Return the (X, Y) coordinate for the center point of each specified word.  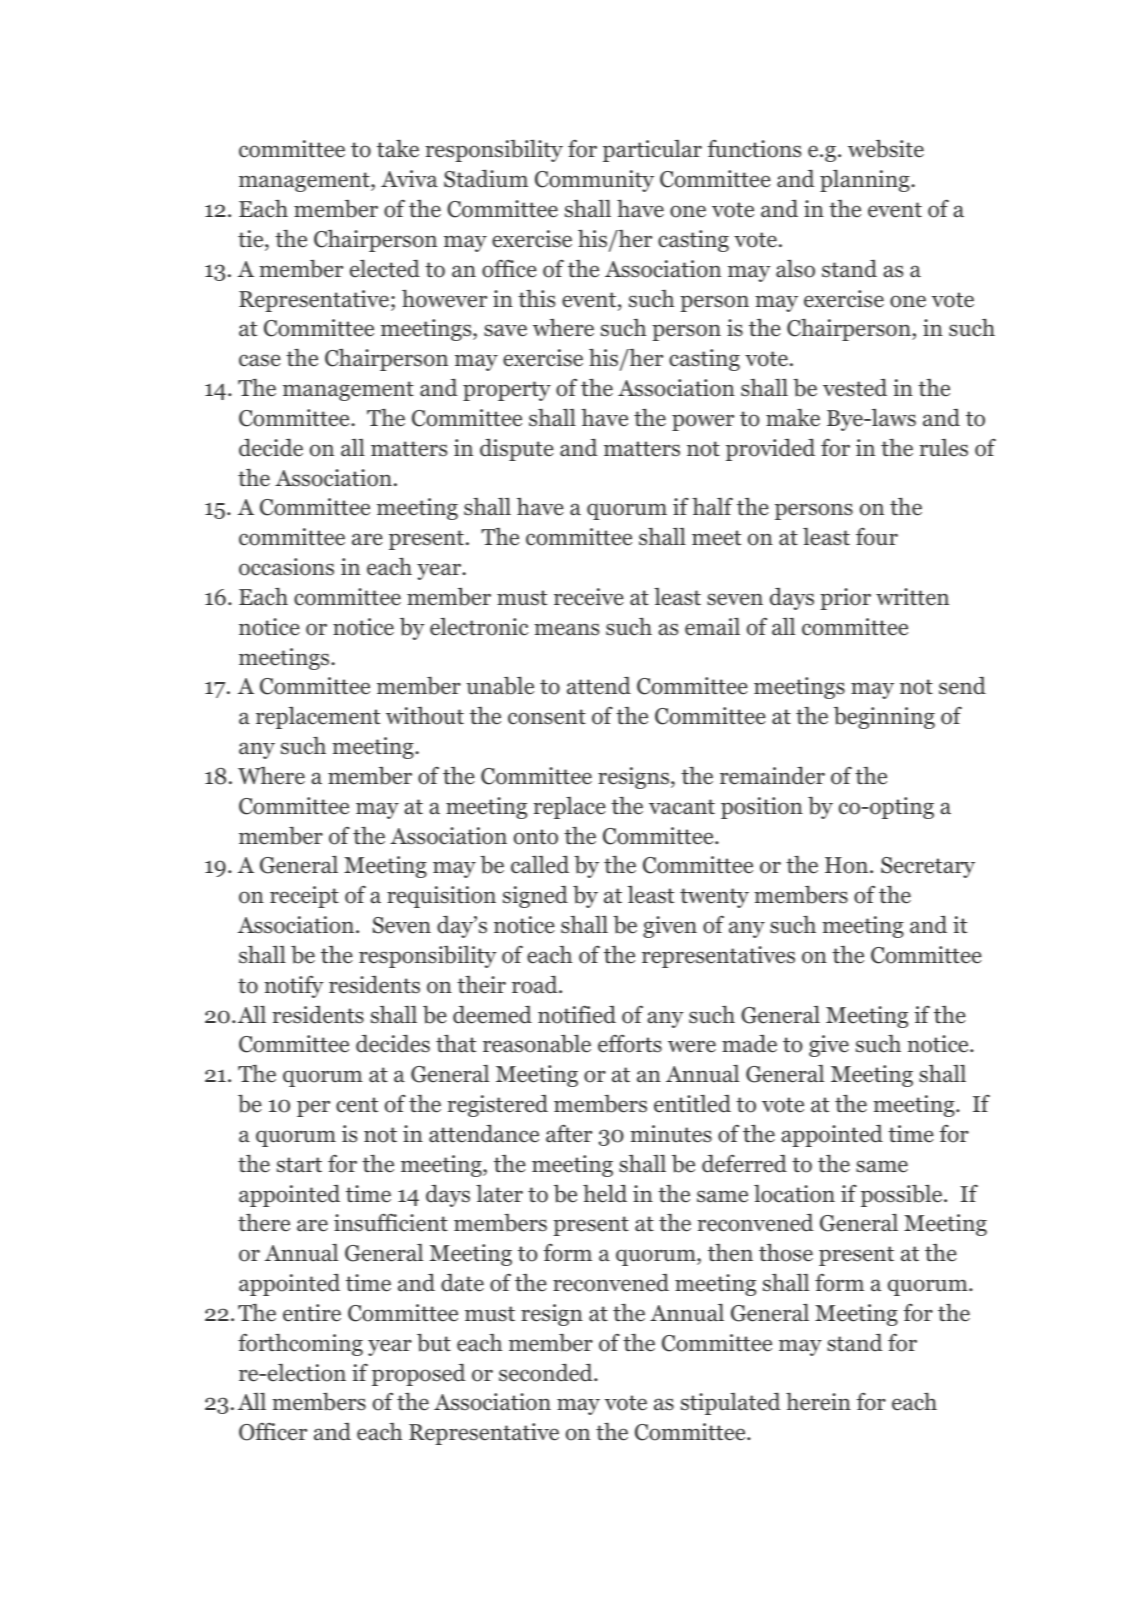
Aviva (409, 178)
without (425, 716)
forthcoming (300, 1345)
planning (866, 181)
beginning (884, 718)
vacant (682, 807)
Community (594, 181)
